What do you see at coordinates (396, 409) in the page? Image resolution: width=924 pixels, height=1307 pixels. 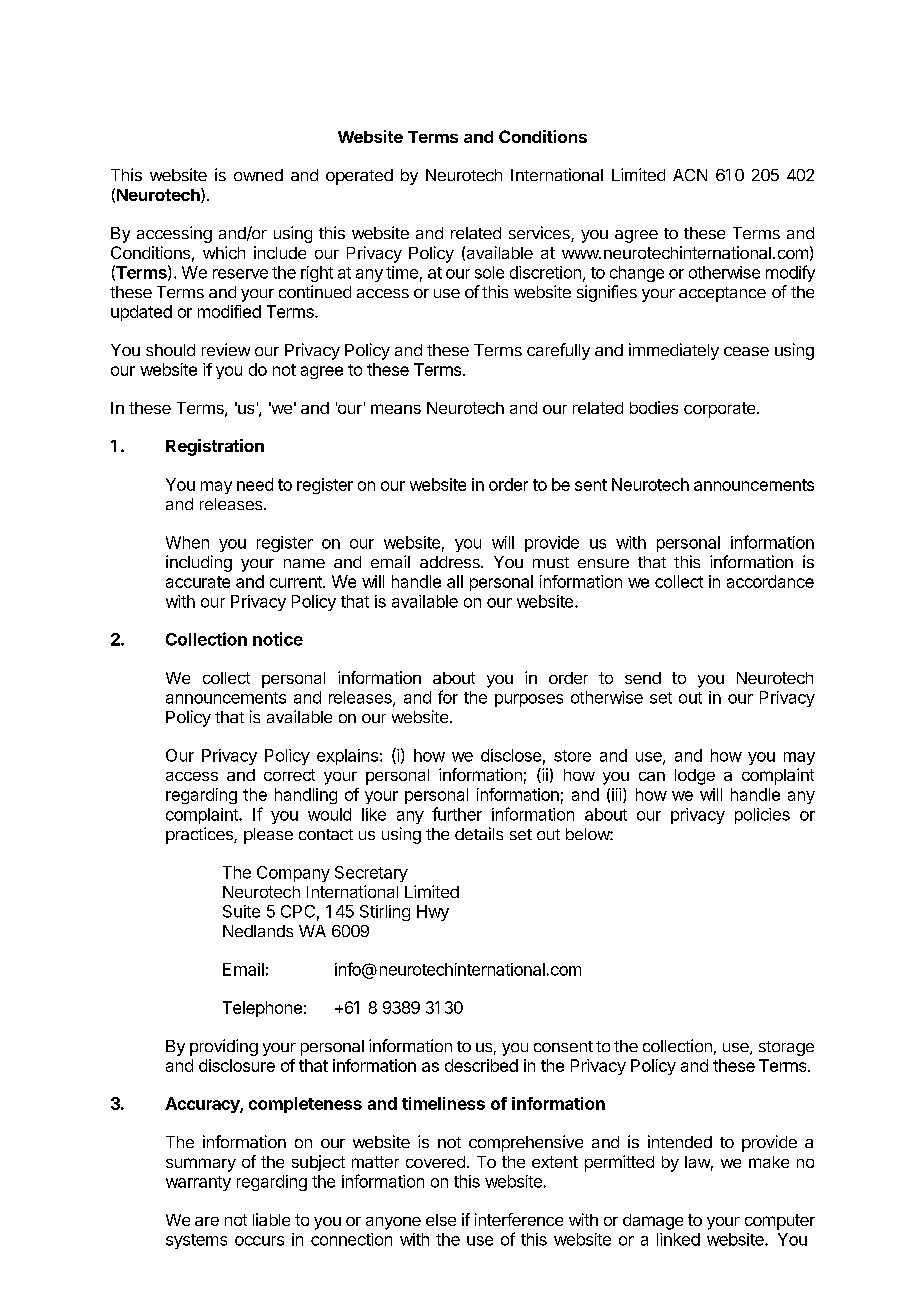 I see `means` at bounding box center [396, 409].
